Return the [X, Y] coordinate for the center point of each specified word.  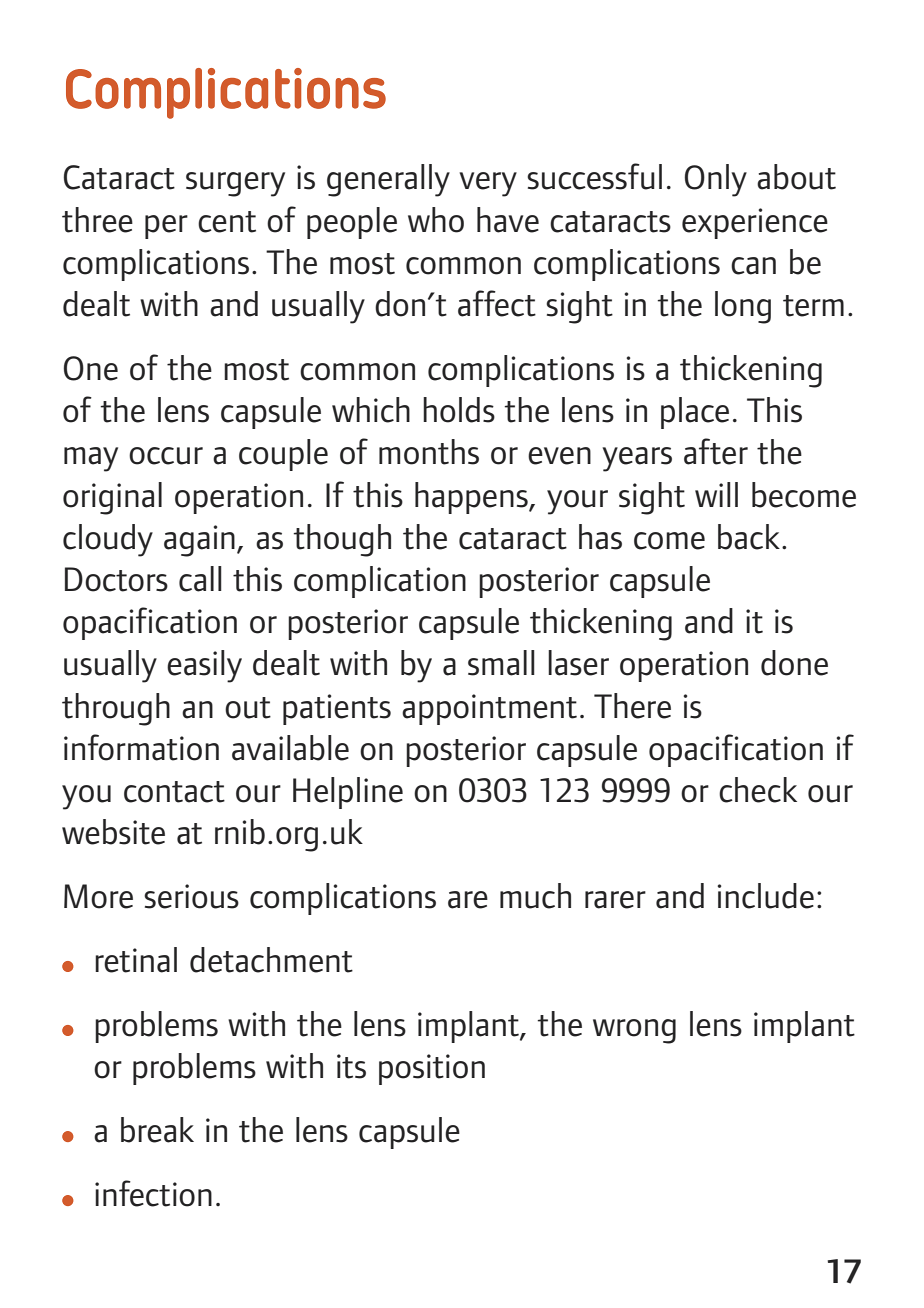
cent [227, 222]
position [432, 1069]
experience [755, 223]
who [436, 220]
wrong [634, 1031]
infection [153, 1193]
